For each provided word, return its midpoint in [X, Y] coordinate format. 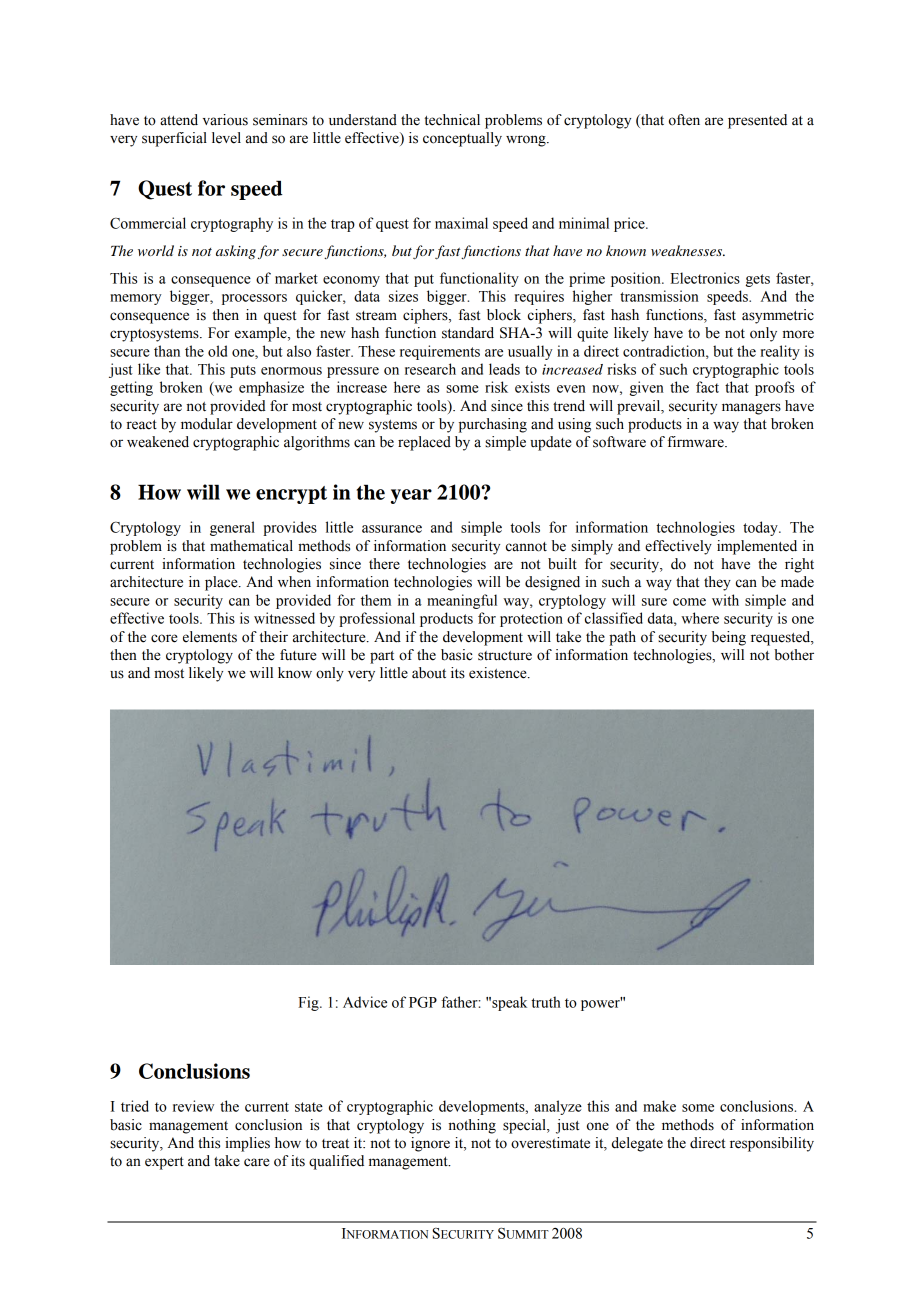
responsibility [772, 1144]
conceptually [462, 139]
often [684, 120]
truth [546, 1002]
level [226, 138]
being [729, 638]
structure [505, 656]
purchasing [493, 425]
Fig [309, 1003]
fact [707, 387]
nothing [472, 1126]
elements [210, 637]
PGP [423, 1002]
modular [207, 424]
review [193, 1106]
